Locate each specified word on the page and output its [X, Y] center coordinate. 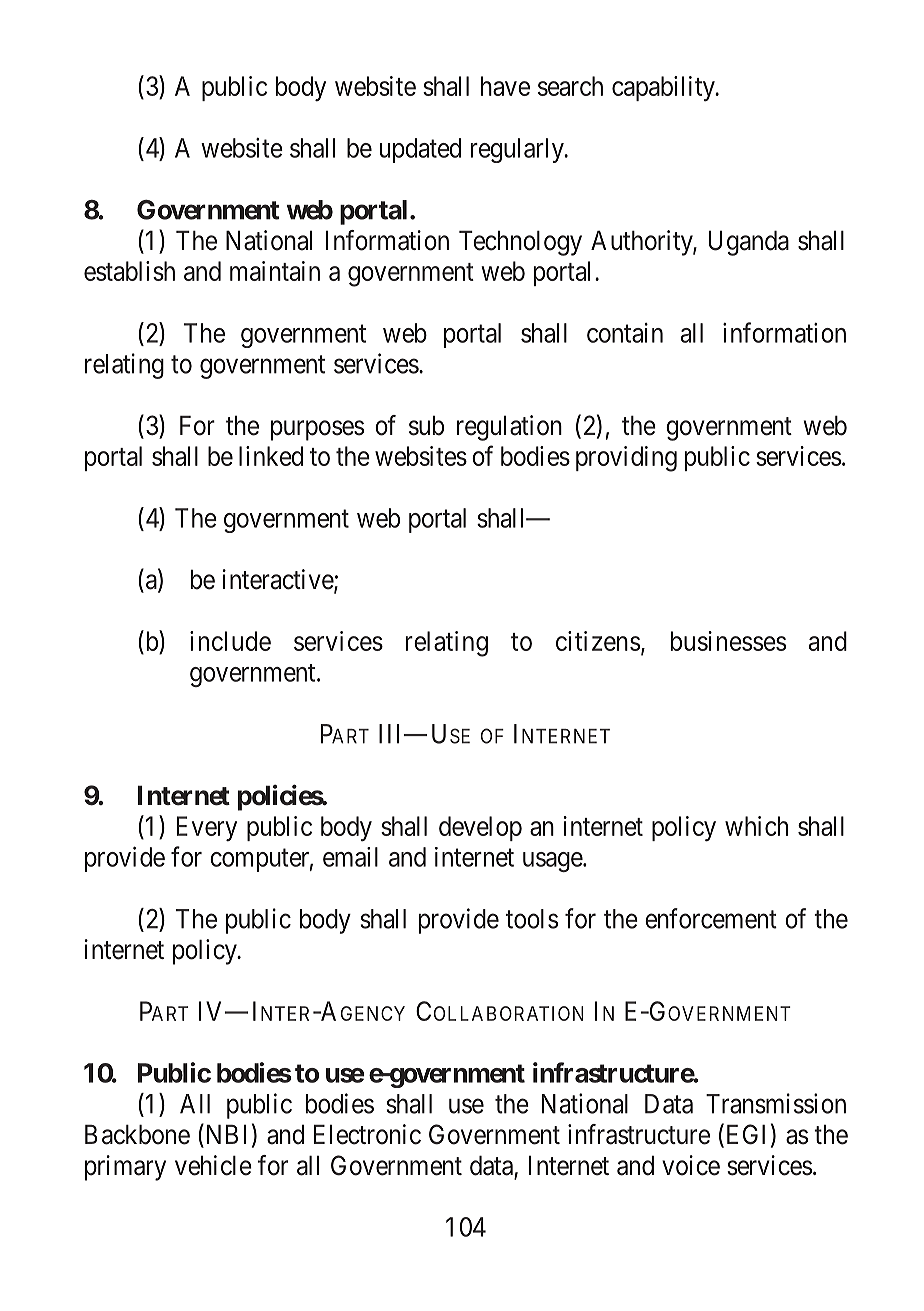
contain [625, 333]
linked [271, 456]
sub [426, 426]
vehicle [213, 1165]
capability [664, 88]
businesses [728, 641]
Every [207, 828]
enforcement [711, 918]
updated [420, 150]
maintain [275, 271]
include [230, 641]
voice [691, 1165]
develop [480, 828]
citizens [598, 641]
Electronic [367, 1134]
